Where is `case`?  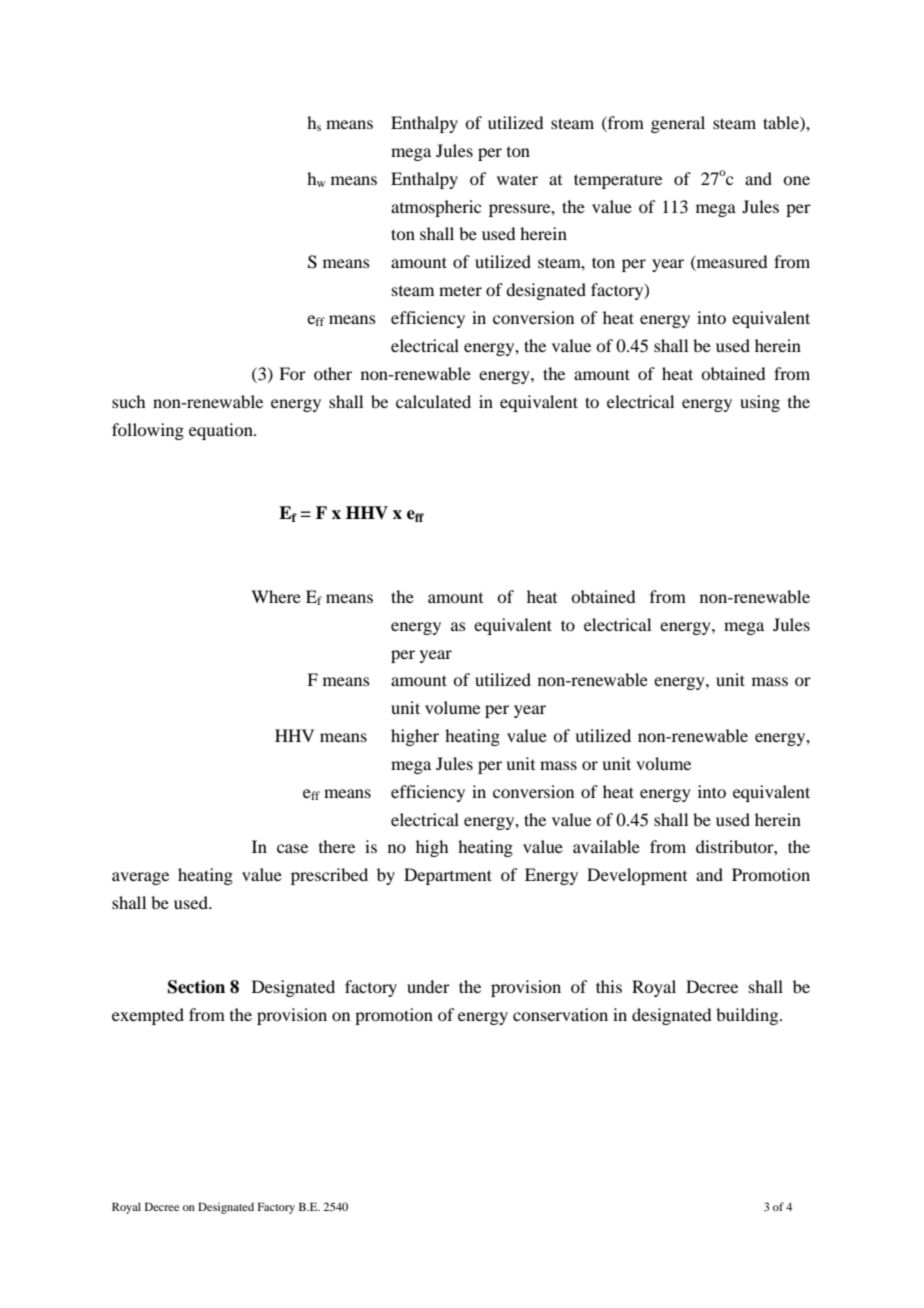
case is located at coordinates (292, 848).
